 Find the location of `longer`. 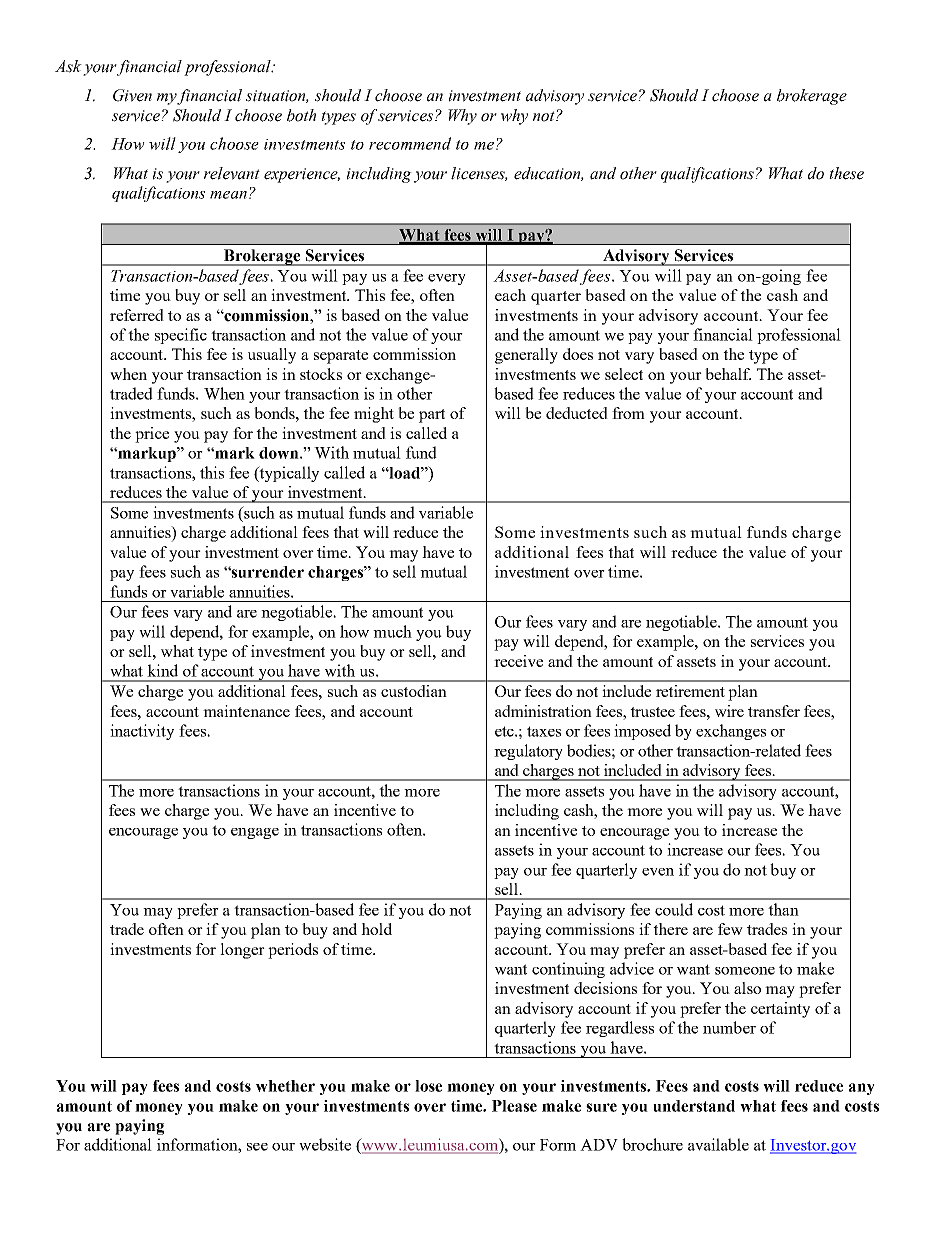

longer is located at coordinates (242, 951).
